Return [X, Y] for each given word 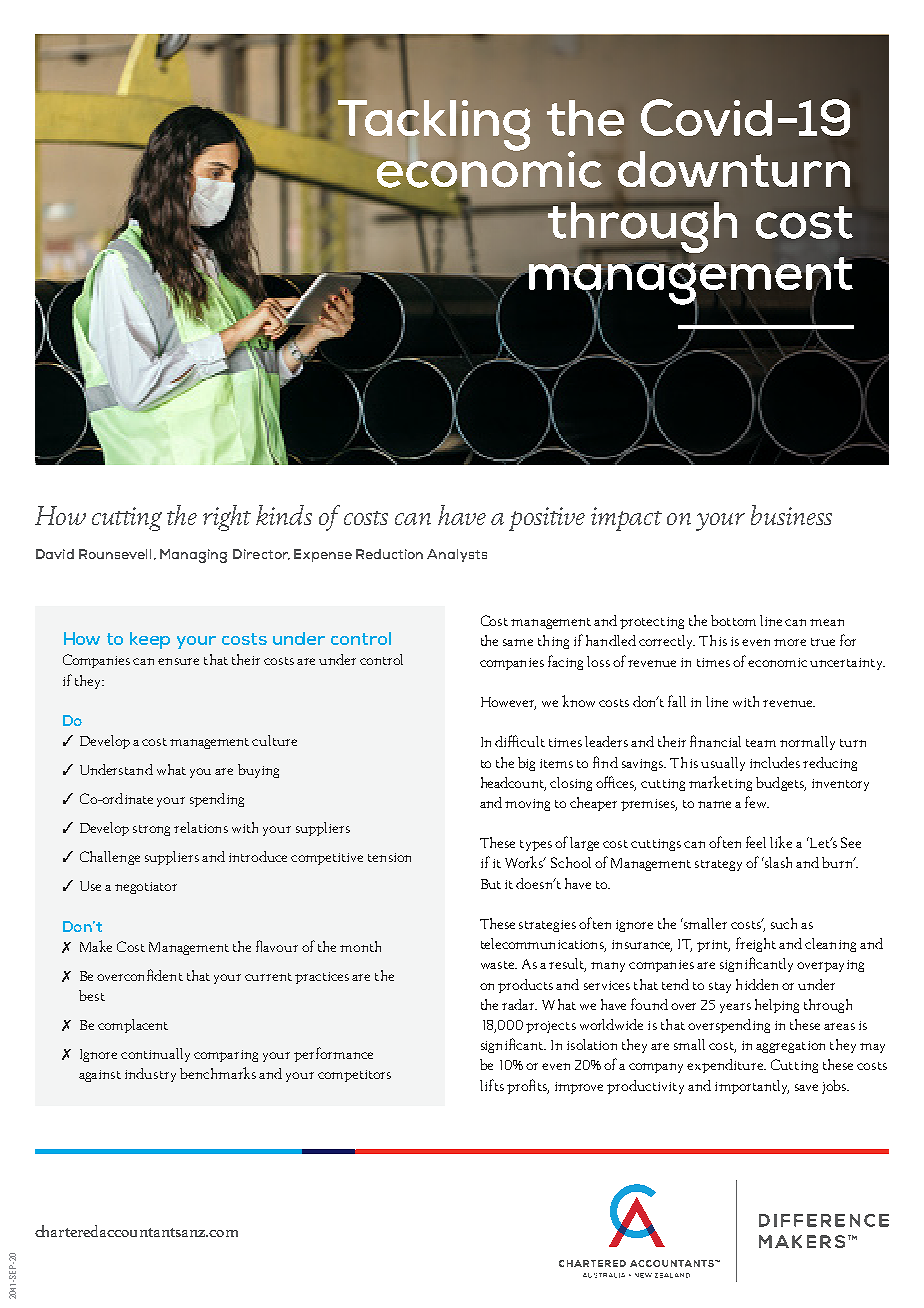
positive [547, 519]
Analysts [457, 555]
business [791, 515]
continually [155, 1055]
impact [626, 519]
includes [775, 762]
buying [258, 771]
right [227, 518]
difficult [520, 741]
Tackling [434, 124]
